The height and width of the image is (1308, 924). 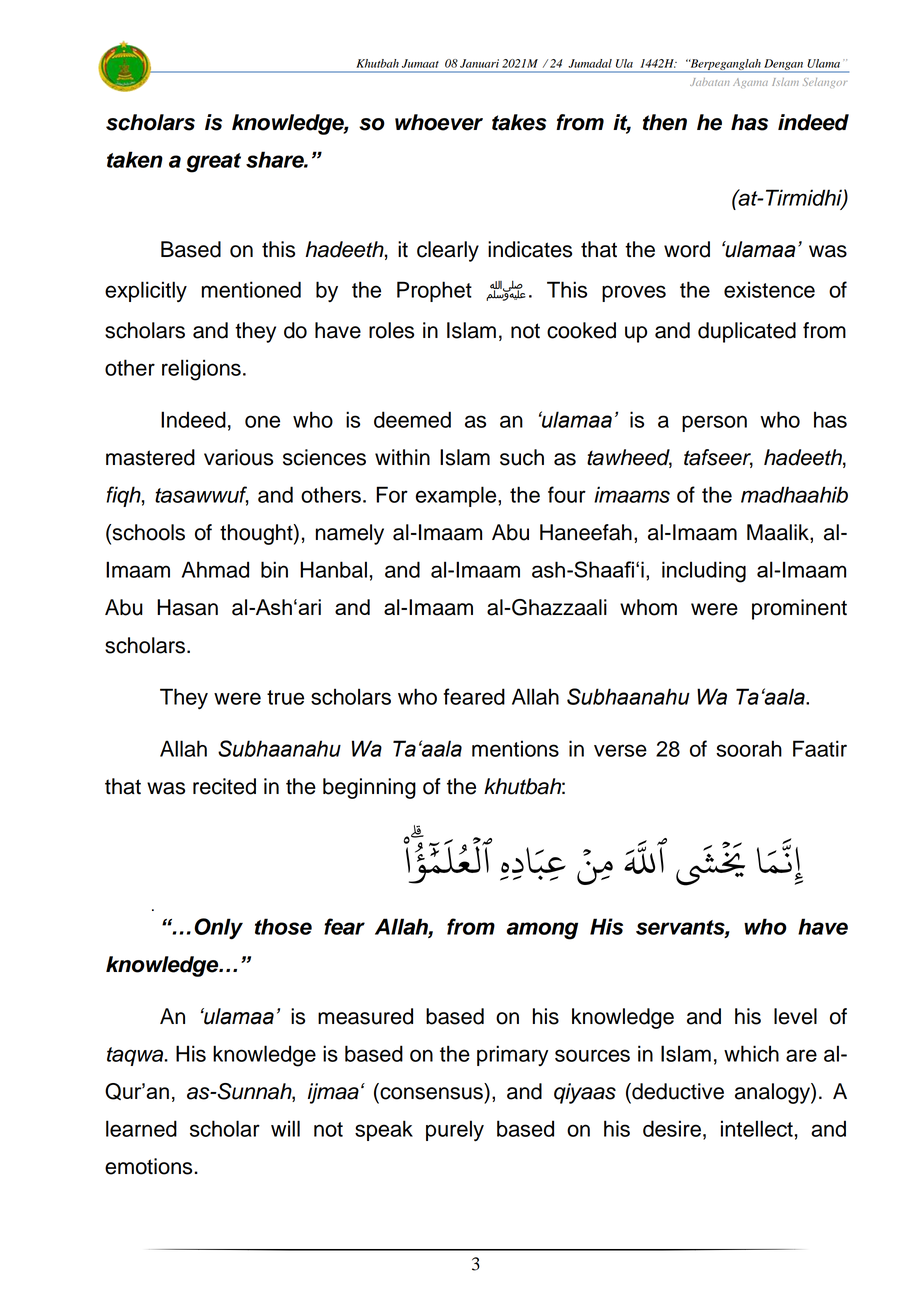 I want to click on will, so click(x=285, y=1128).
